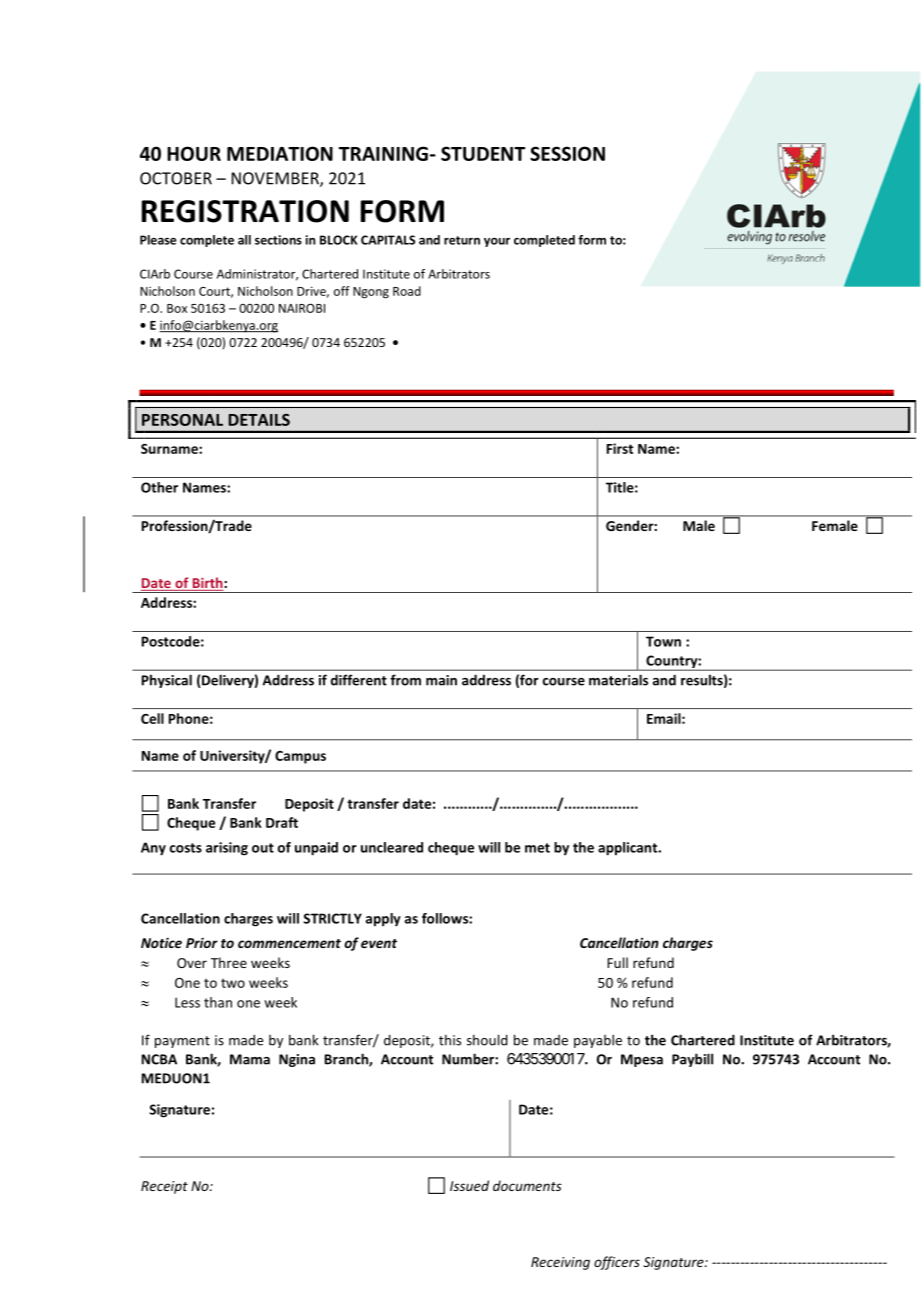 Image resolution: width=924 pixels, height=1308 pixels. I want to click on Road, so click(407, 291).
